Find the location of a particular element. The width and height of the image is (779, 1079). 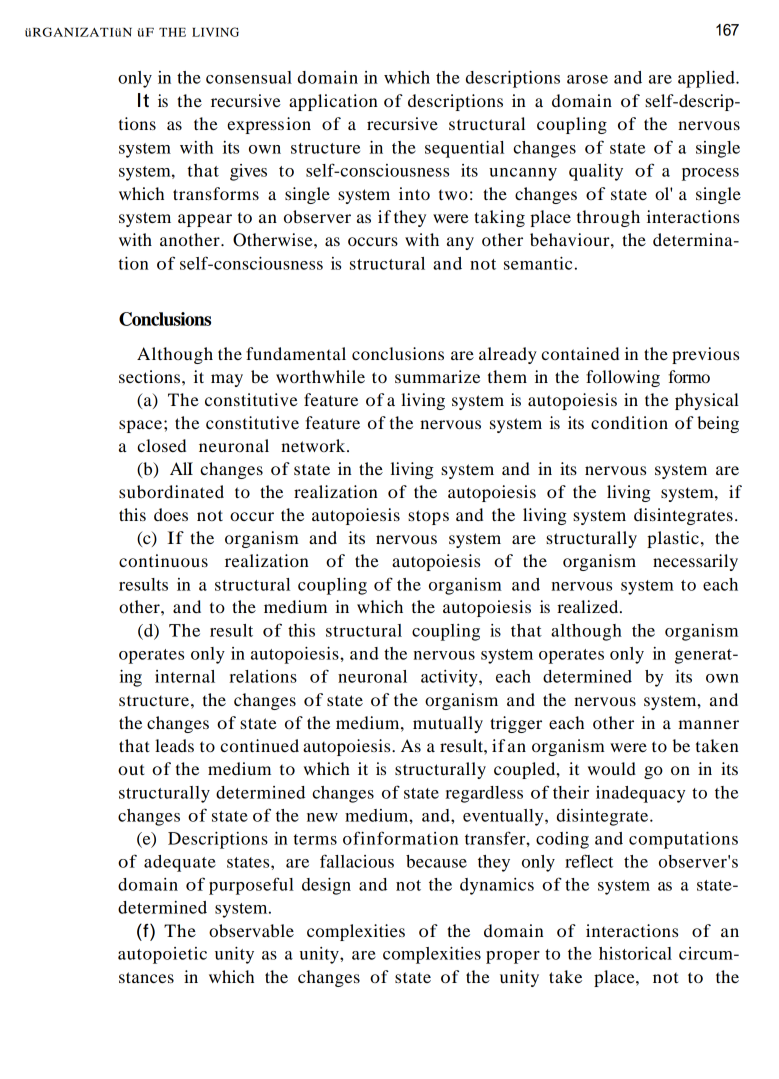

does is located at coordinates (171, 514).
